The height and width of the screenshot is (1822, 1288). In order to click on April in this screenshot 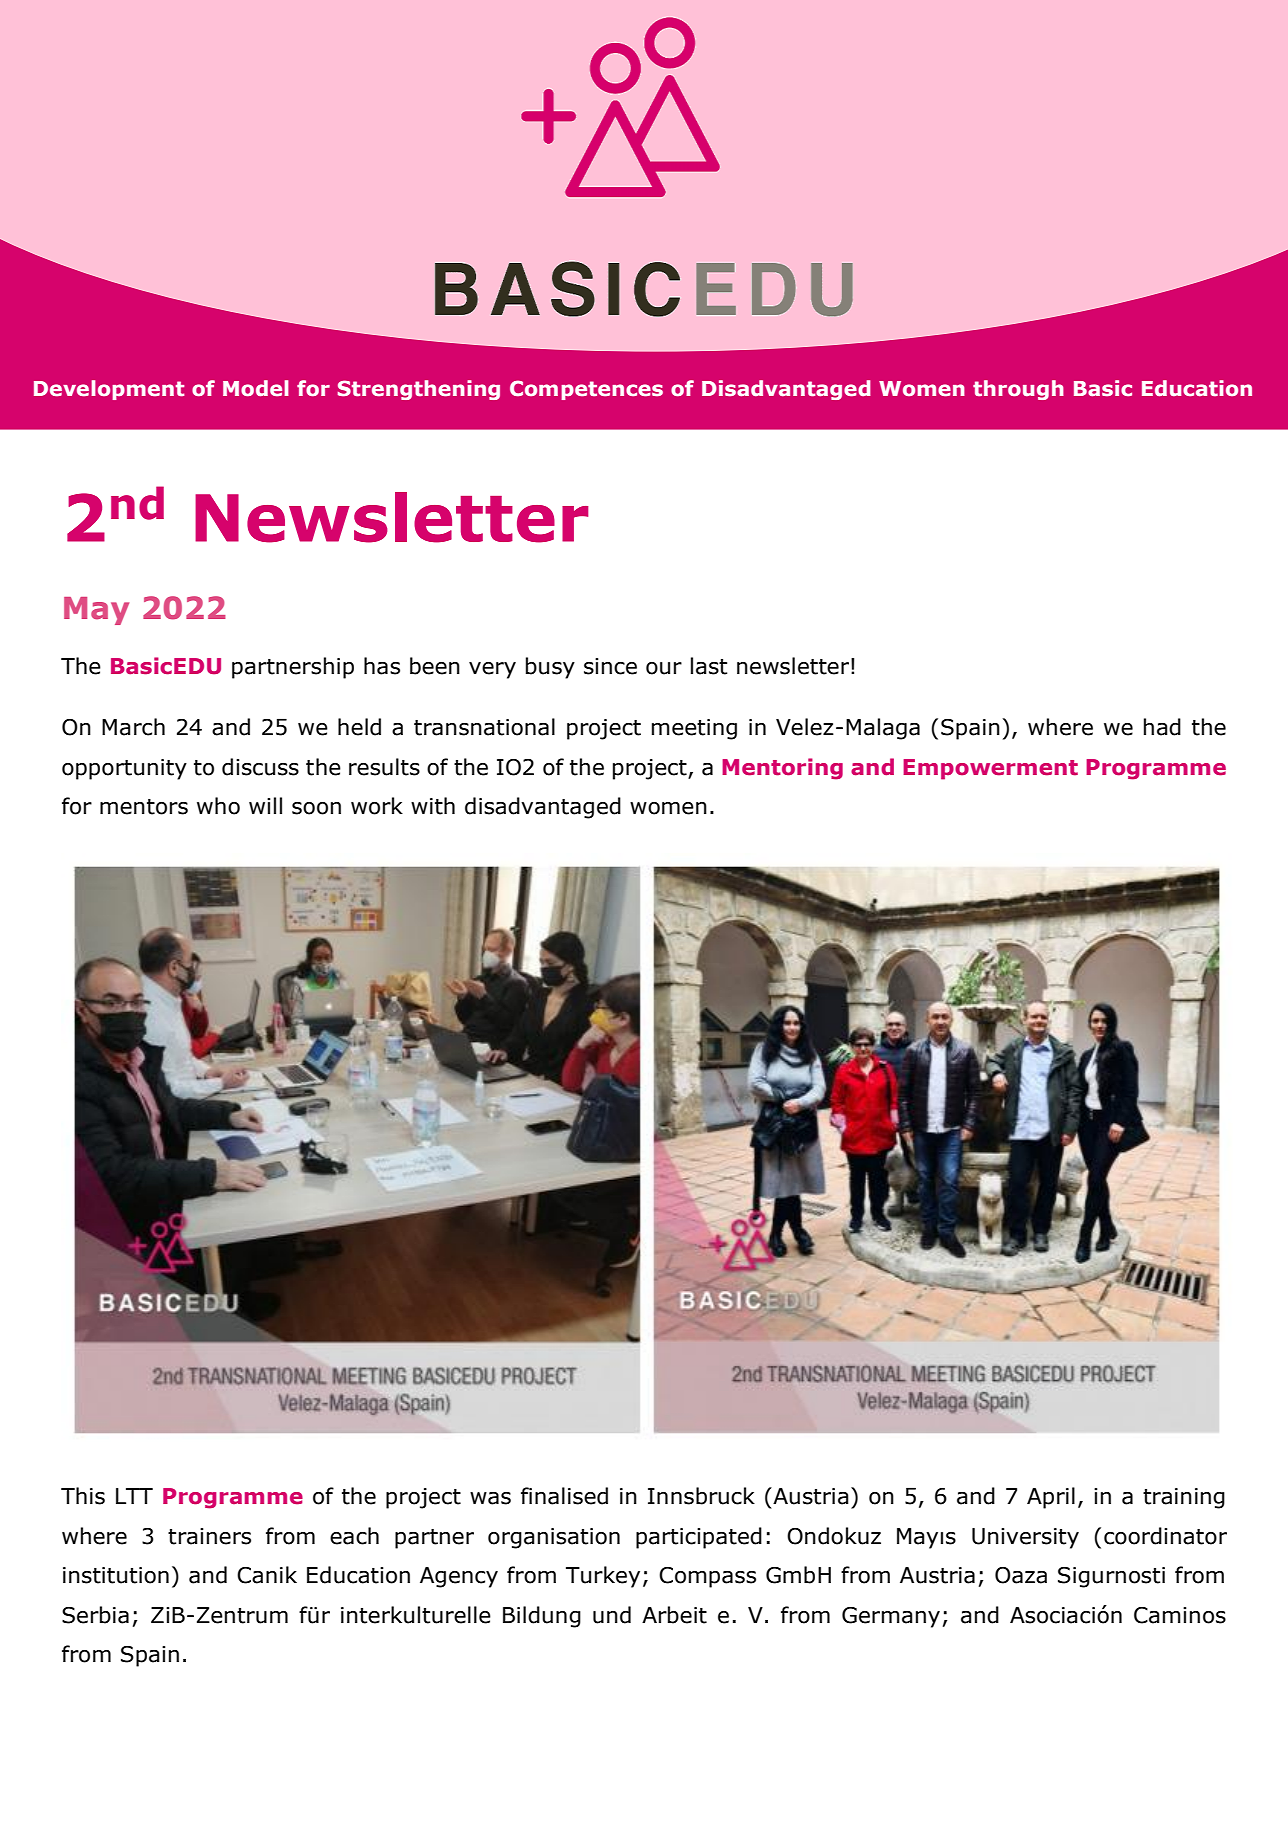, I will do `click(1051, 1498)`.
